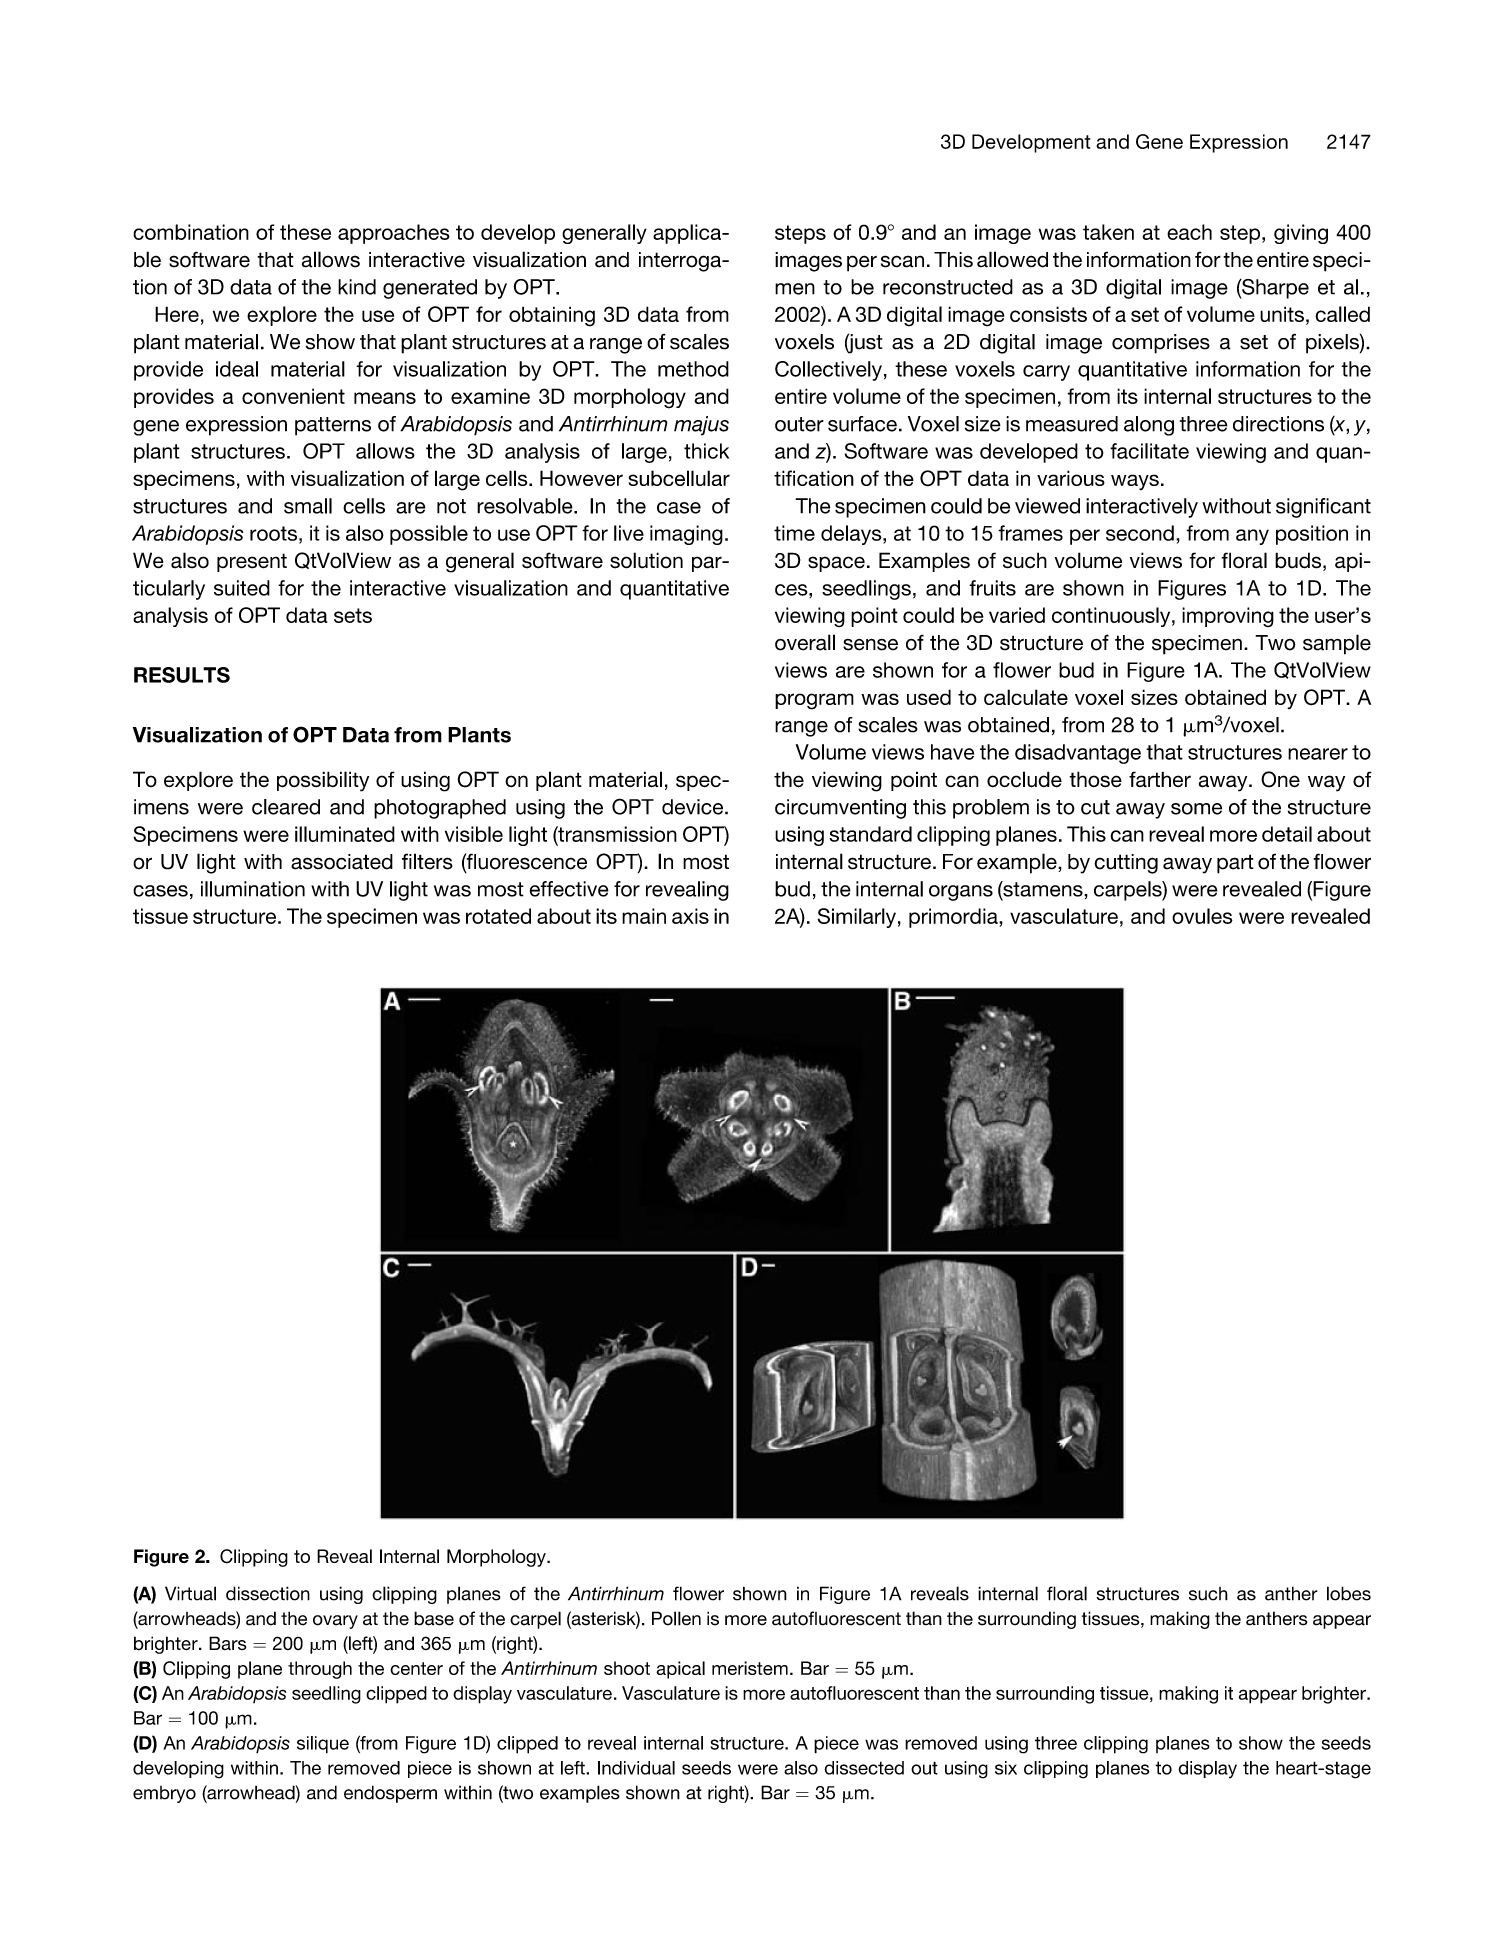 The image size is (1505, 1955). What do you see at coordinates (390, 1794) in the document?
I see `endosperm` at bounding box center [390, 1794].
